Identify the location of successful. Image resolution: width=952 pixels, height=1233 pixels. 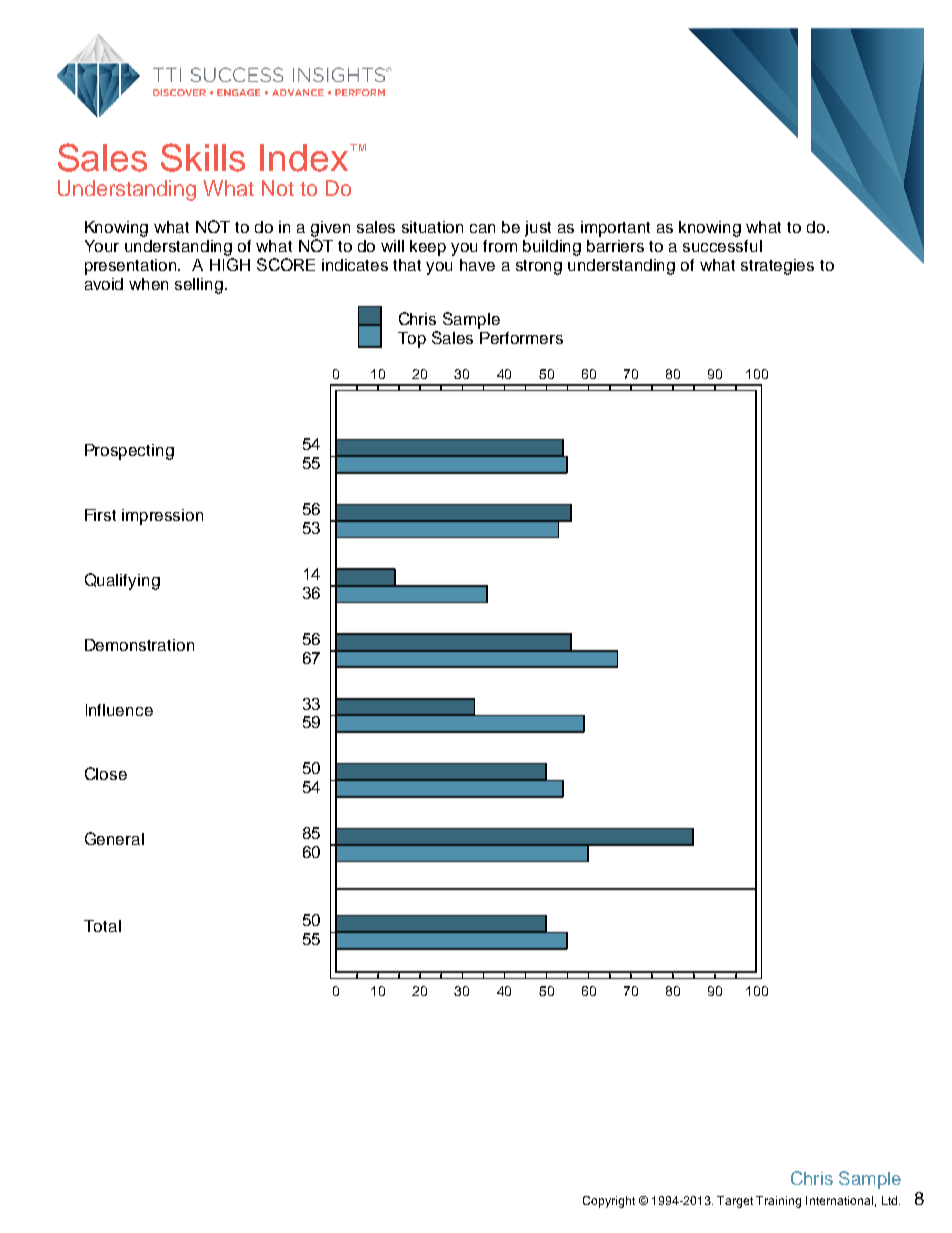
(722, 246).
